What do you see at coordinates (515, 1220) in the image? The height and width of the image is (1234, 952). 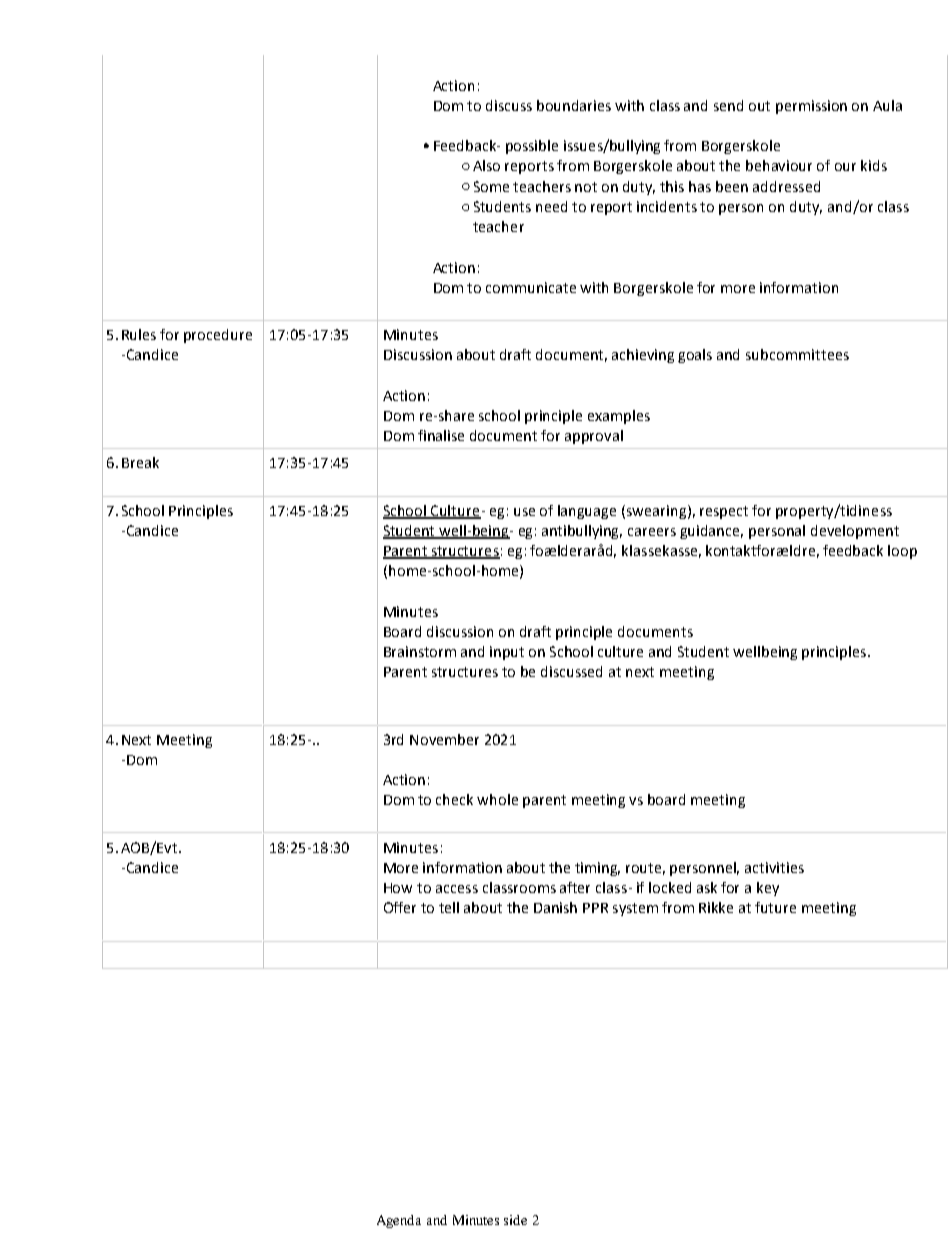 I see `side` at bounding box center [515, 1220].
